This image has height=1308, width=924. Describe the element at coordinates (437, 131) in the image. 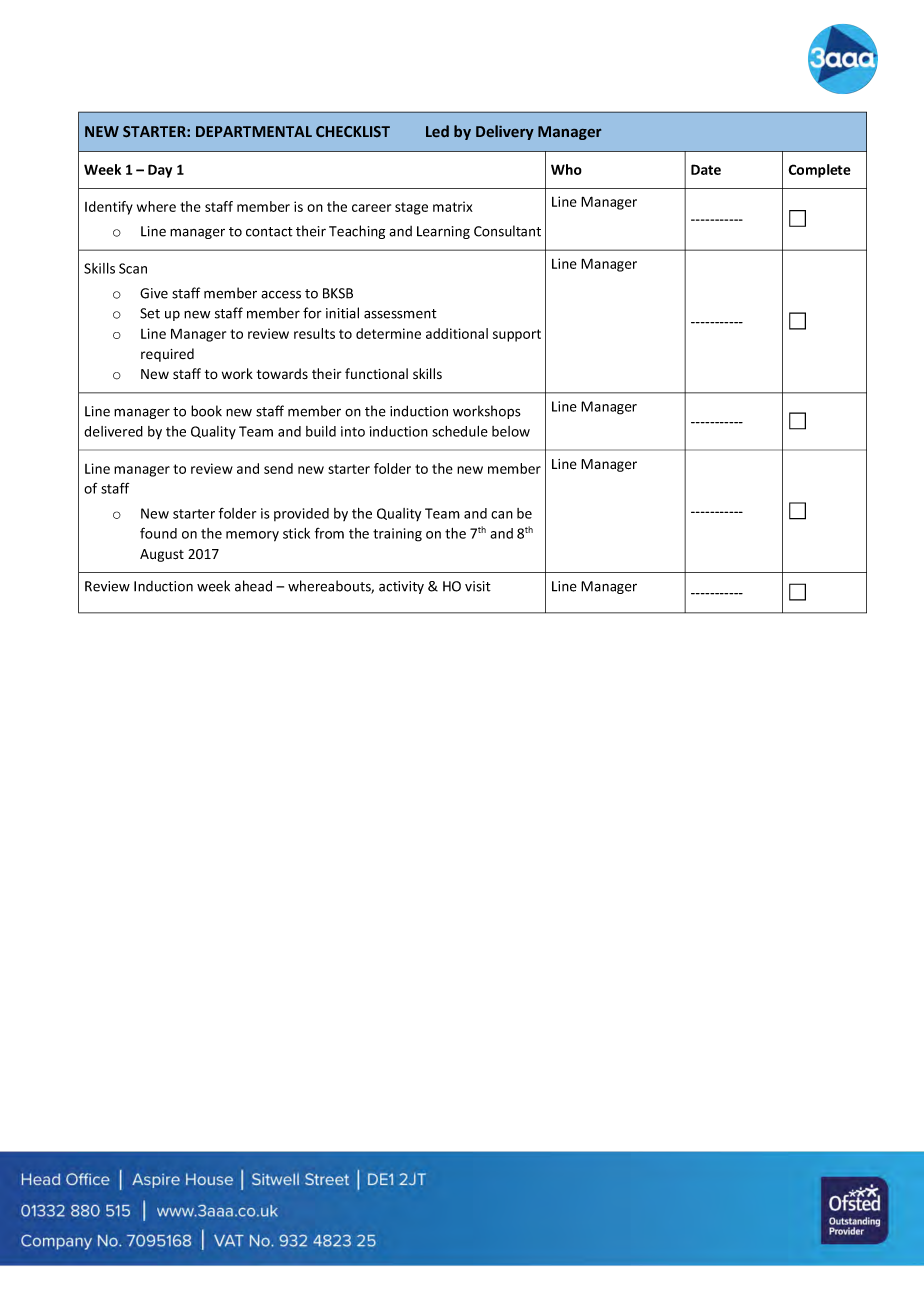

I see `Led` at that location.
